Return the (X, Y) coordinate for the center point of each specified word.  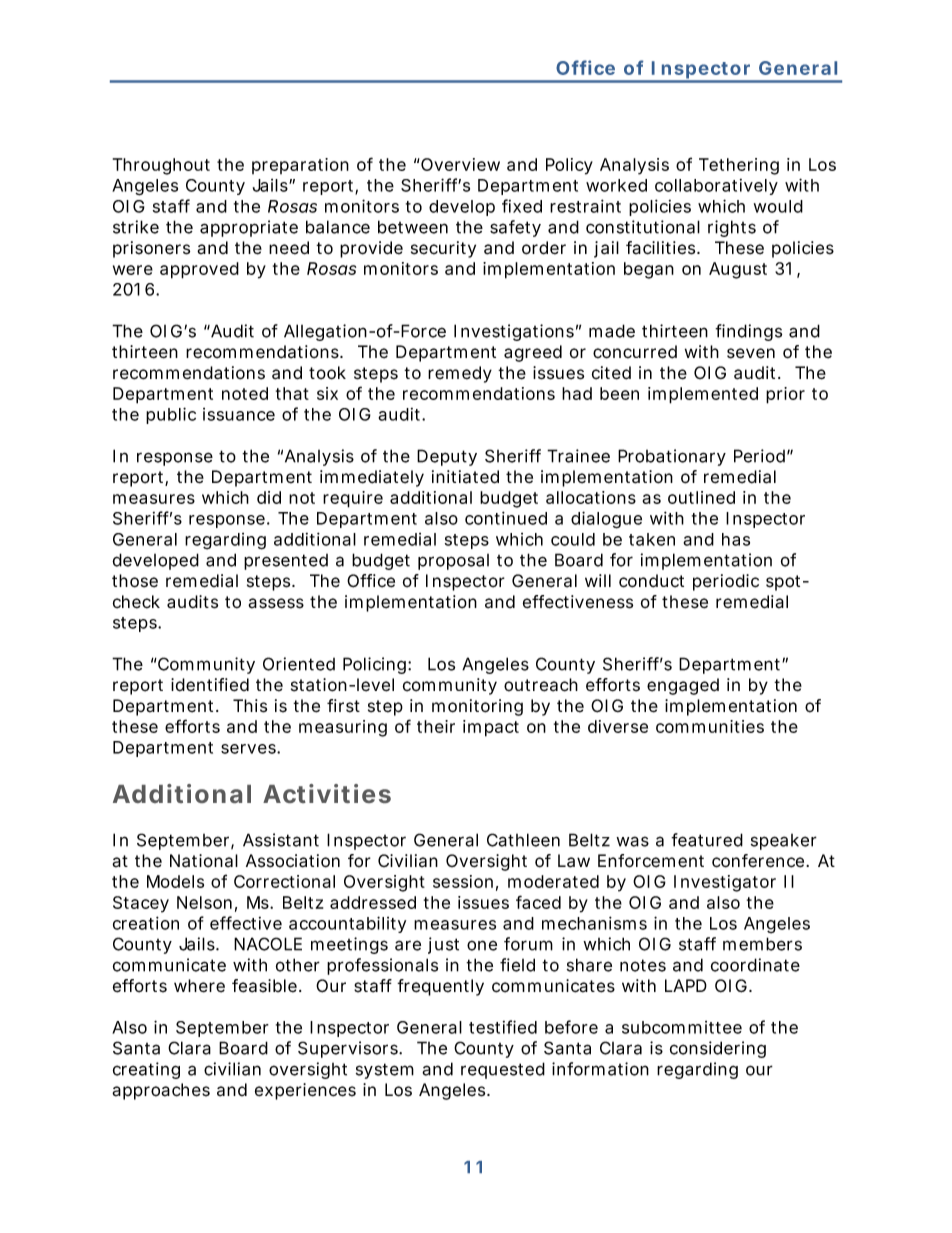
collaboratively (716, 187)
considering (718, 1049)
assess (276, 603)
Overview (460, 164)
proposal (453, 562)
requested (503, 1070)
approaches (161, 1091)
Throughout (161, 166)
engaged (683, 686)
